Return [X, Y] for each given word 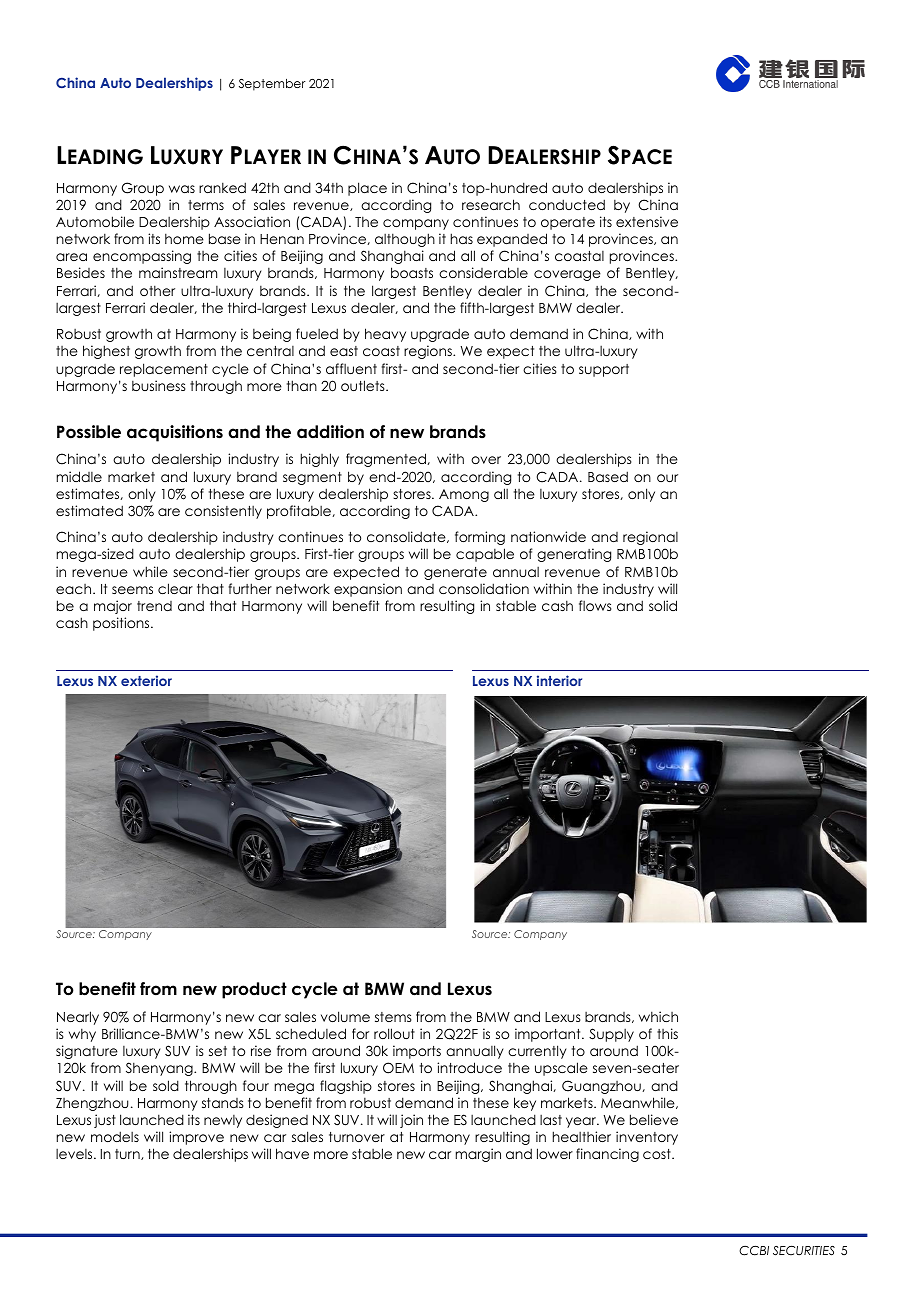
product [254, 990]
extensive [647, 221]
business [159, 385]
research [491, 204]
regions [429, 352]
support [604, 370]
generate [455, 573]
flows [595, 605]
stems [393, 1017]
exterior [146, 680]
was [182, 189]
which [658, 1016]
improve [196, 1138]
